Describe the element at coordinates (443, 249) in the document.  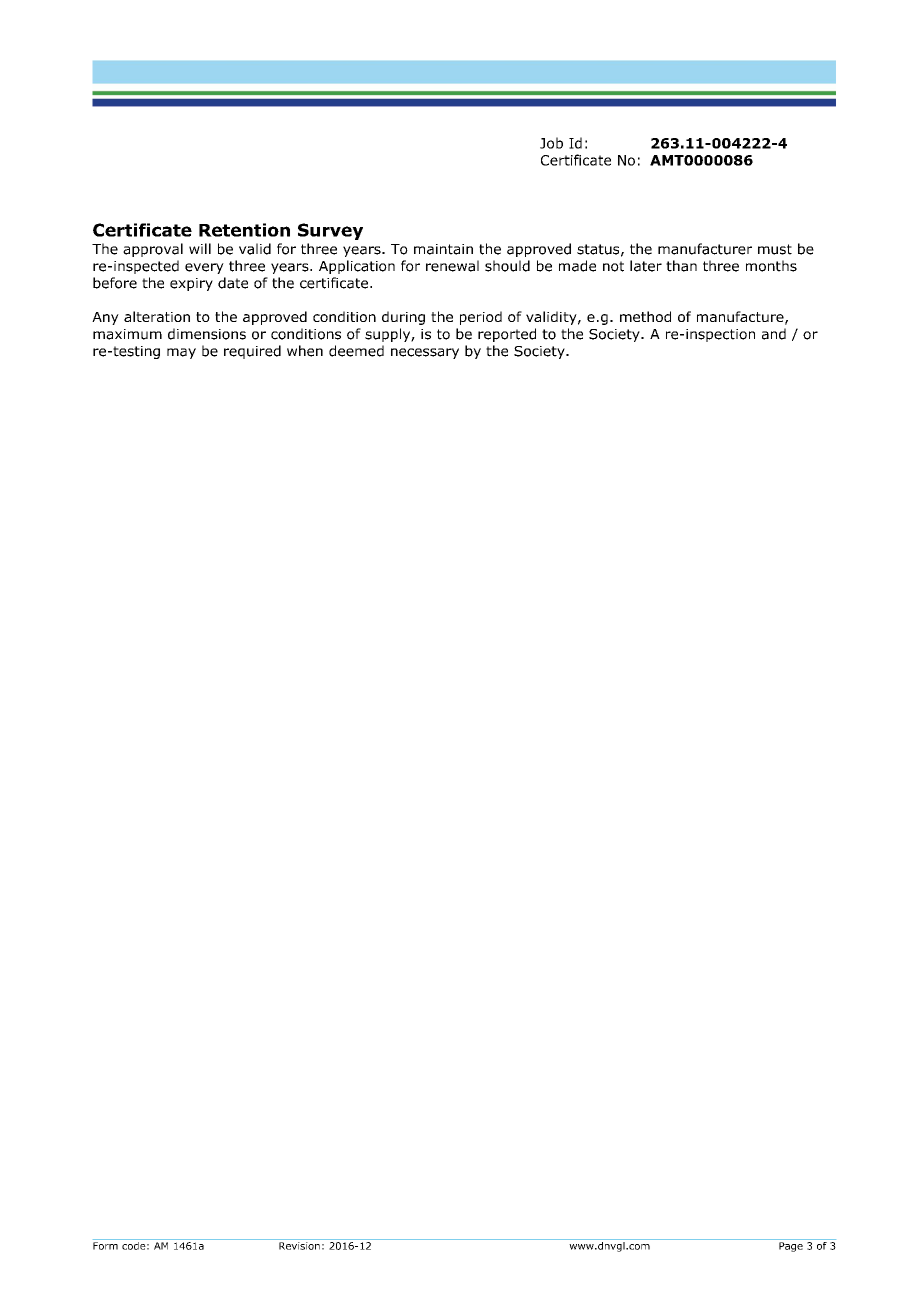
I see `maintain` at that location.
